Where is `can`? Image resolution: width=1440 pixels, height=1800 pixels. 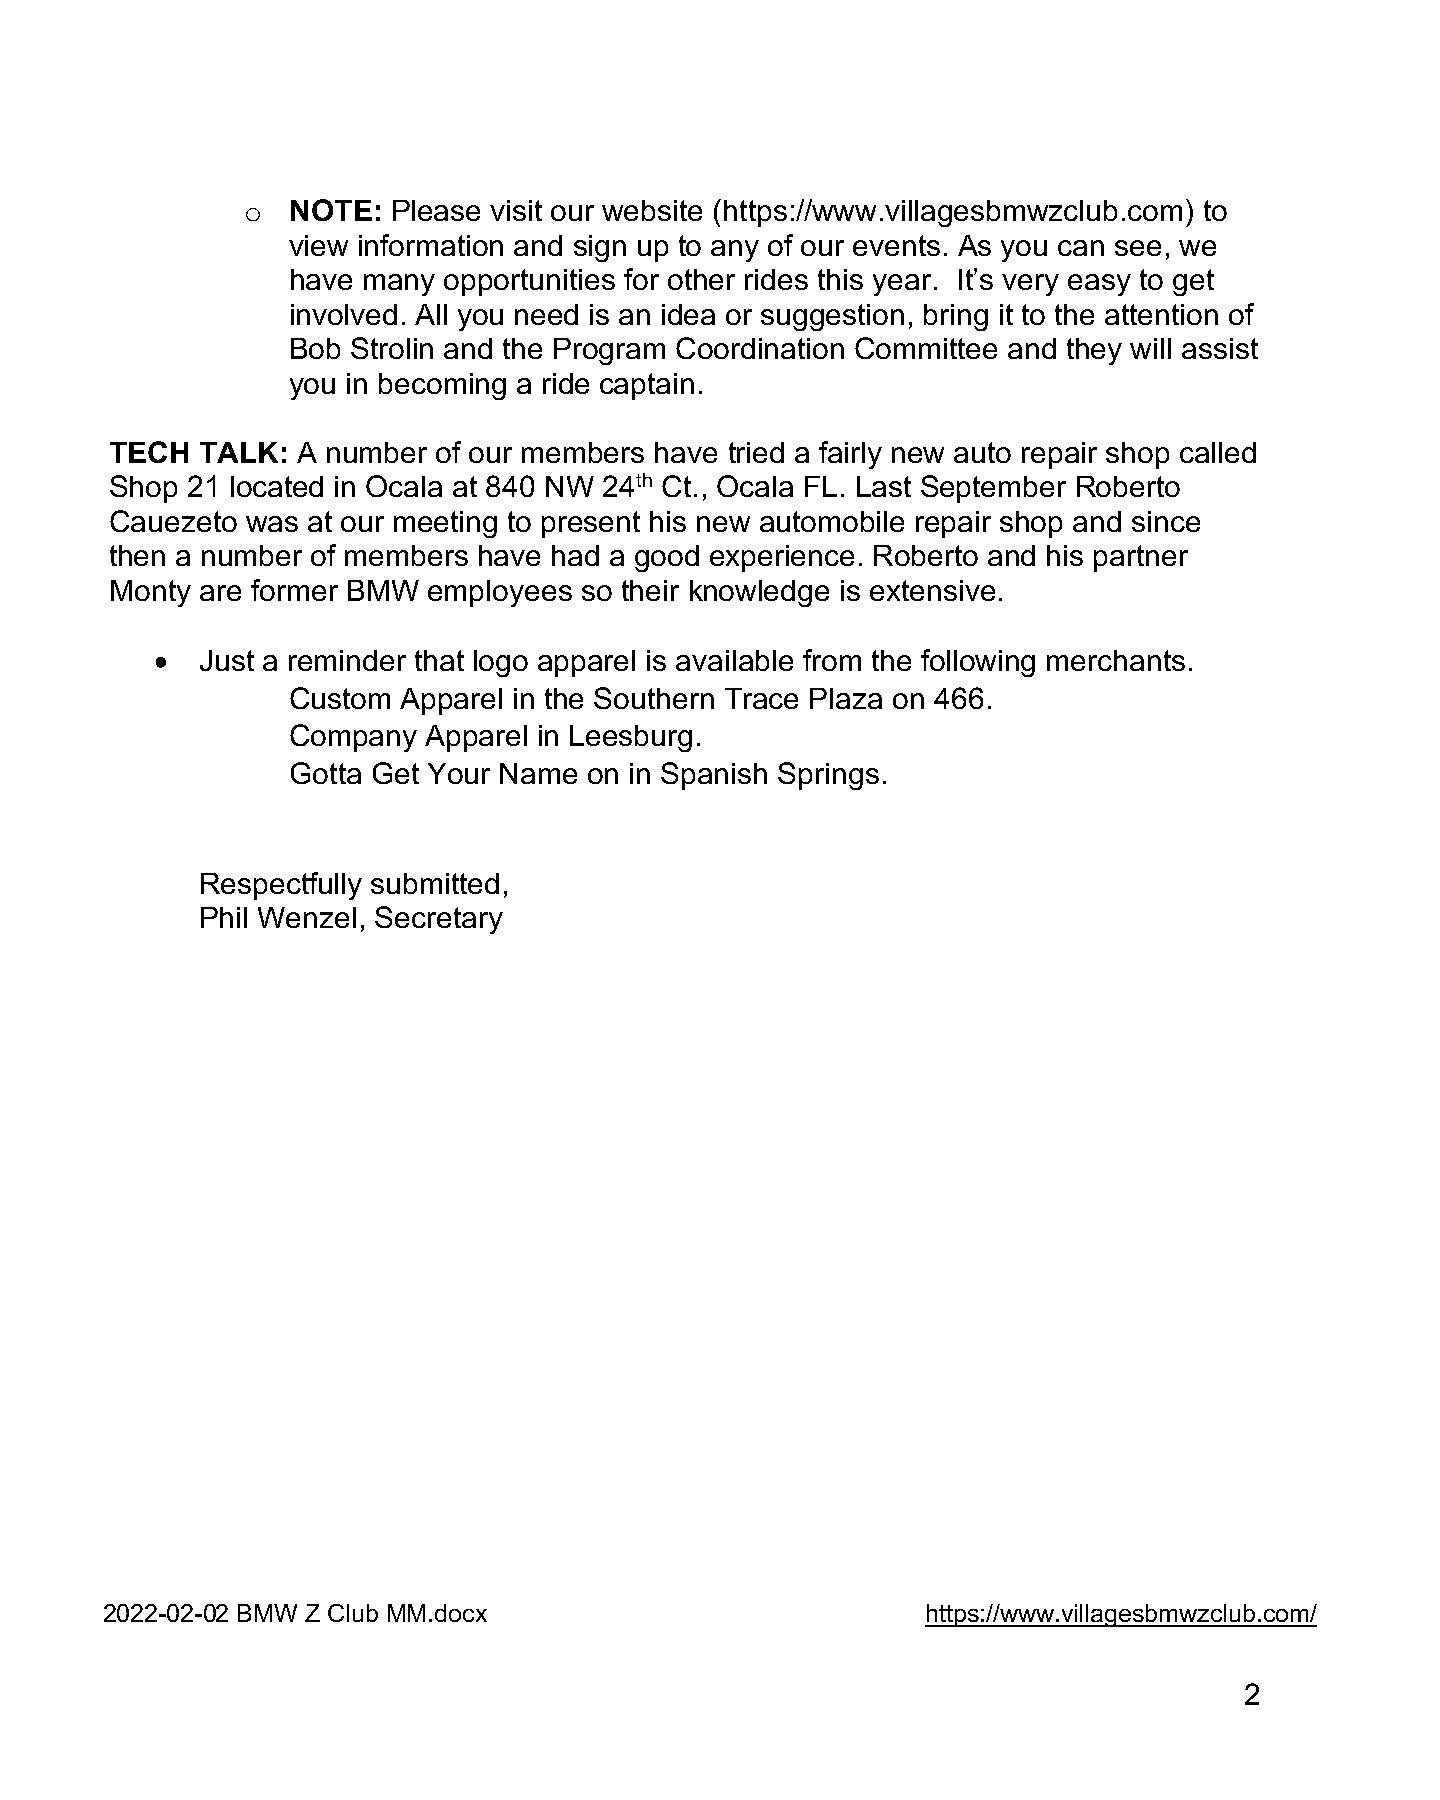 can is located at coordinates (1081, 248).
